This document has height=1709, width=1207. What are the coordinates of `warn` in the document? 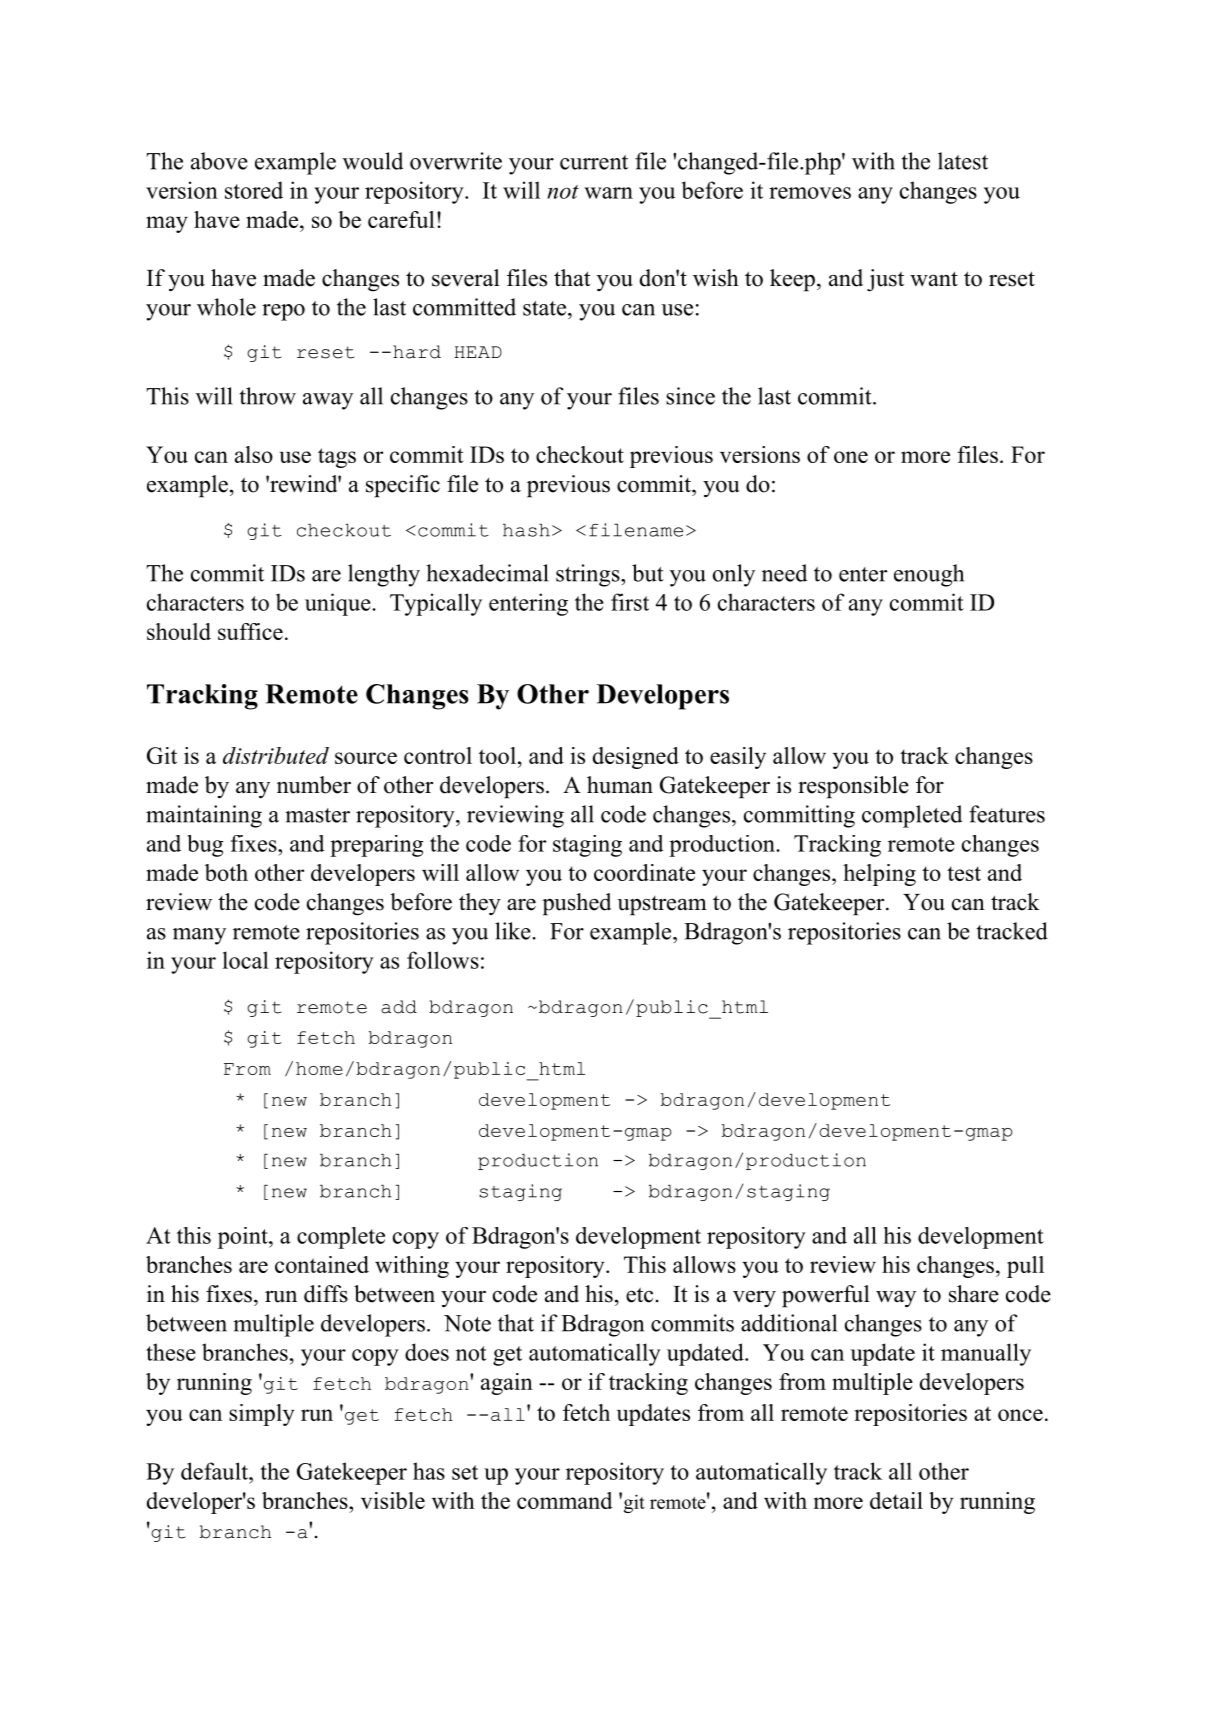 It's located at (608, 193).
